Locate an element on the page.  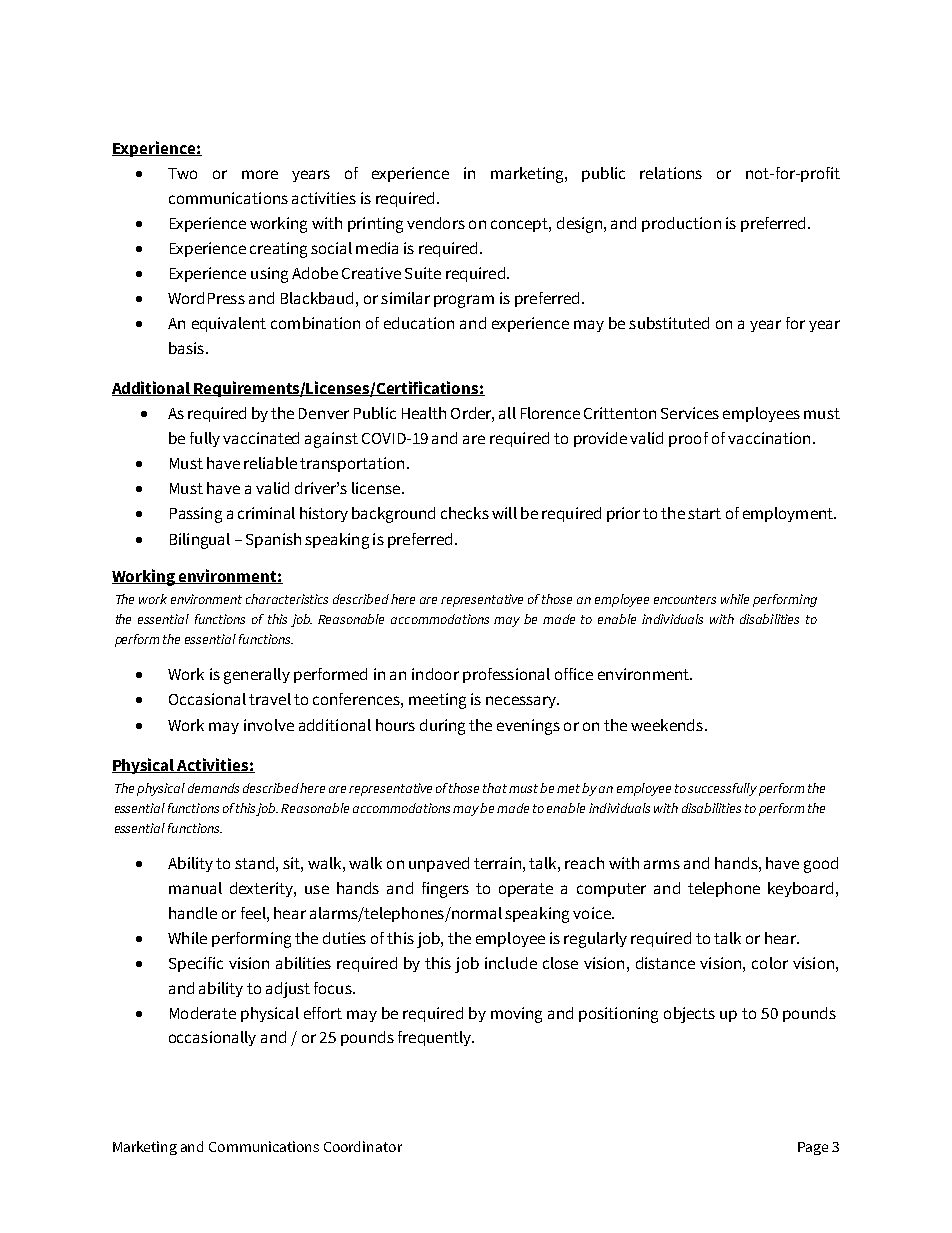
Spanish is located at coordinates (273, 540).
